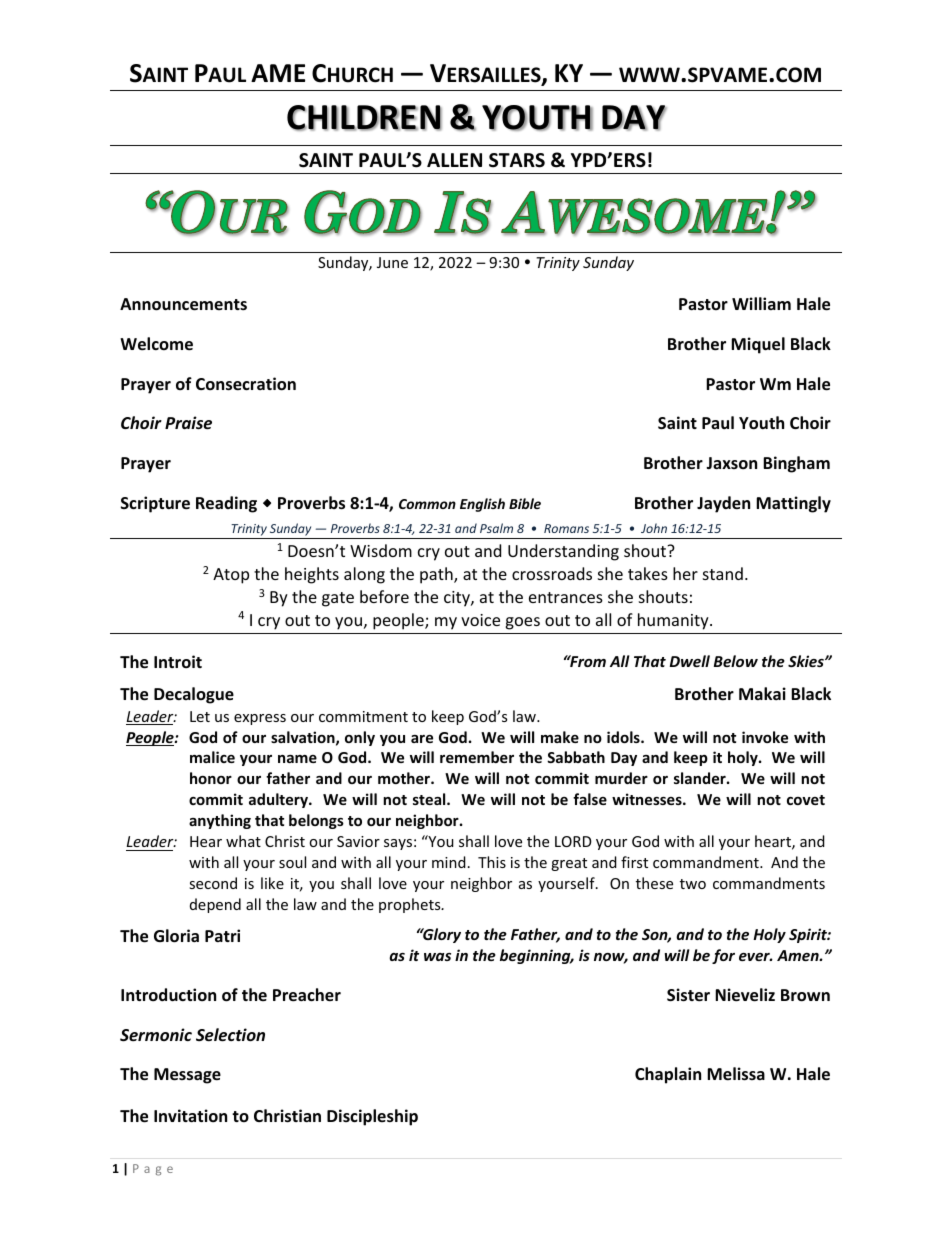 This screenshot has width=952, height=1233. What do you see at coordinates (260, 719) in the screenshot?
I see `express` at bounding box center [260, 719].
